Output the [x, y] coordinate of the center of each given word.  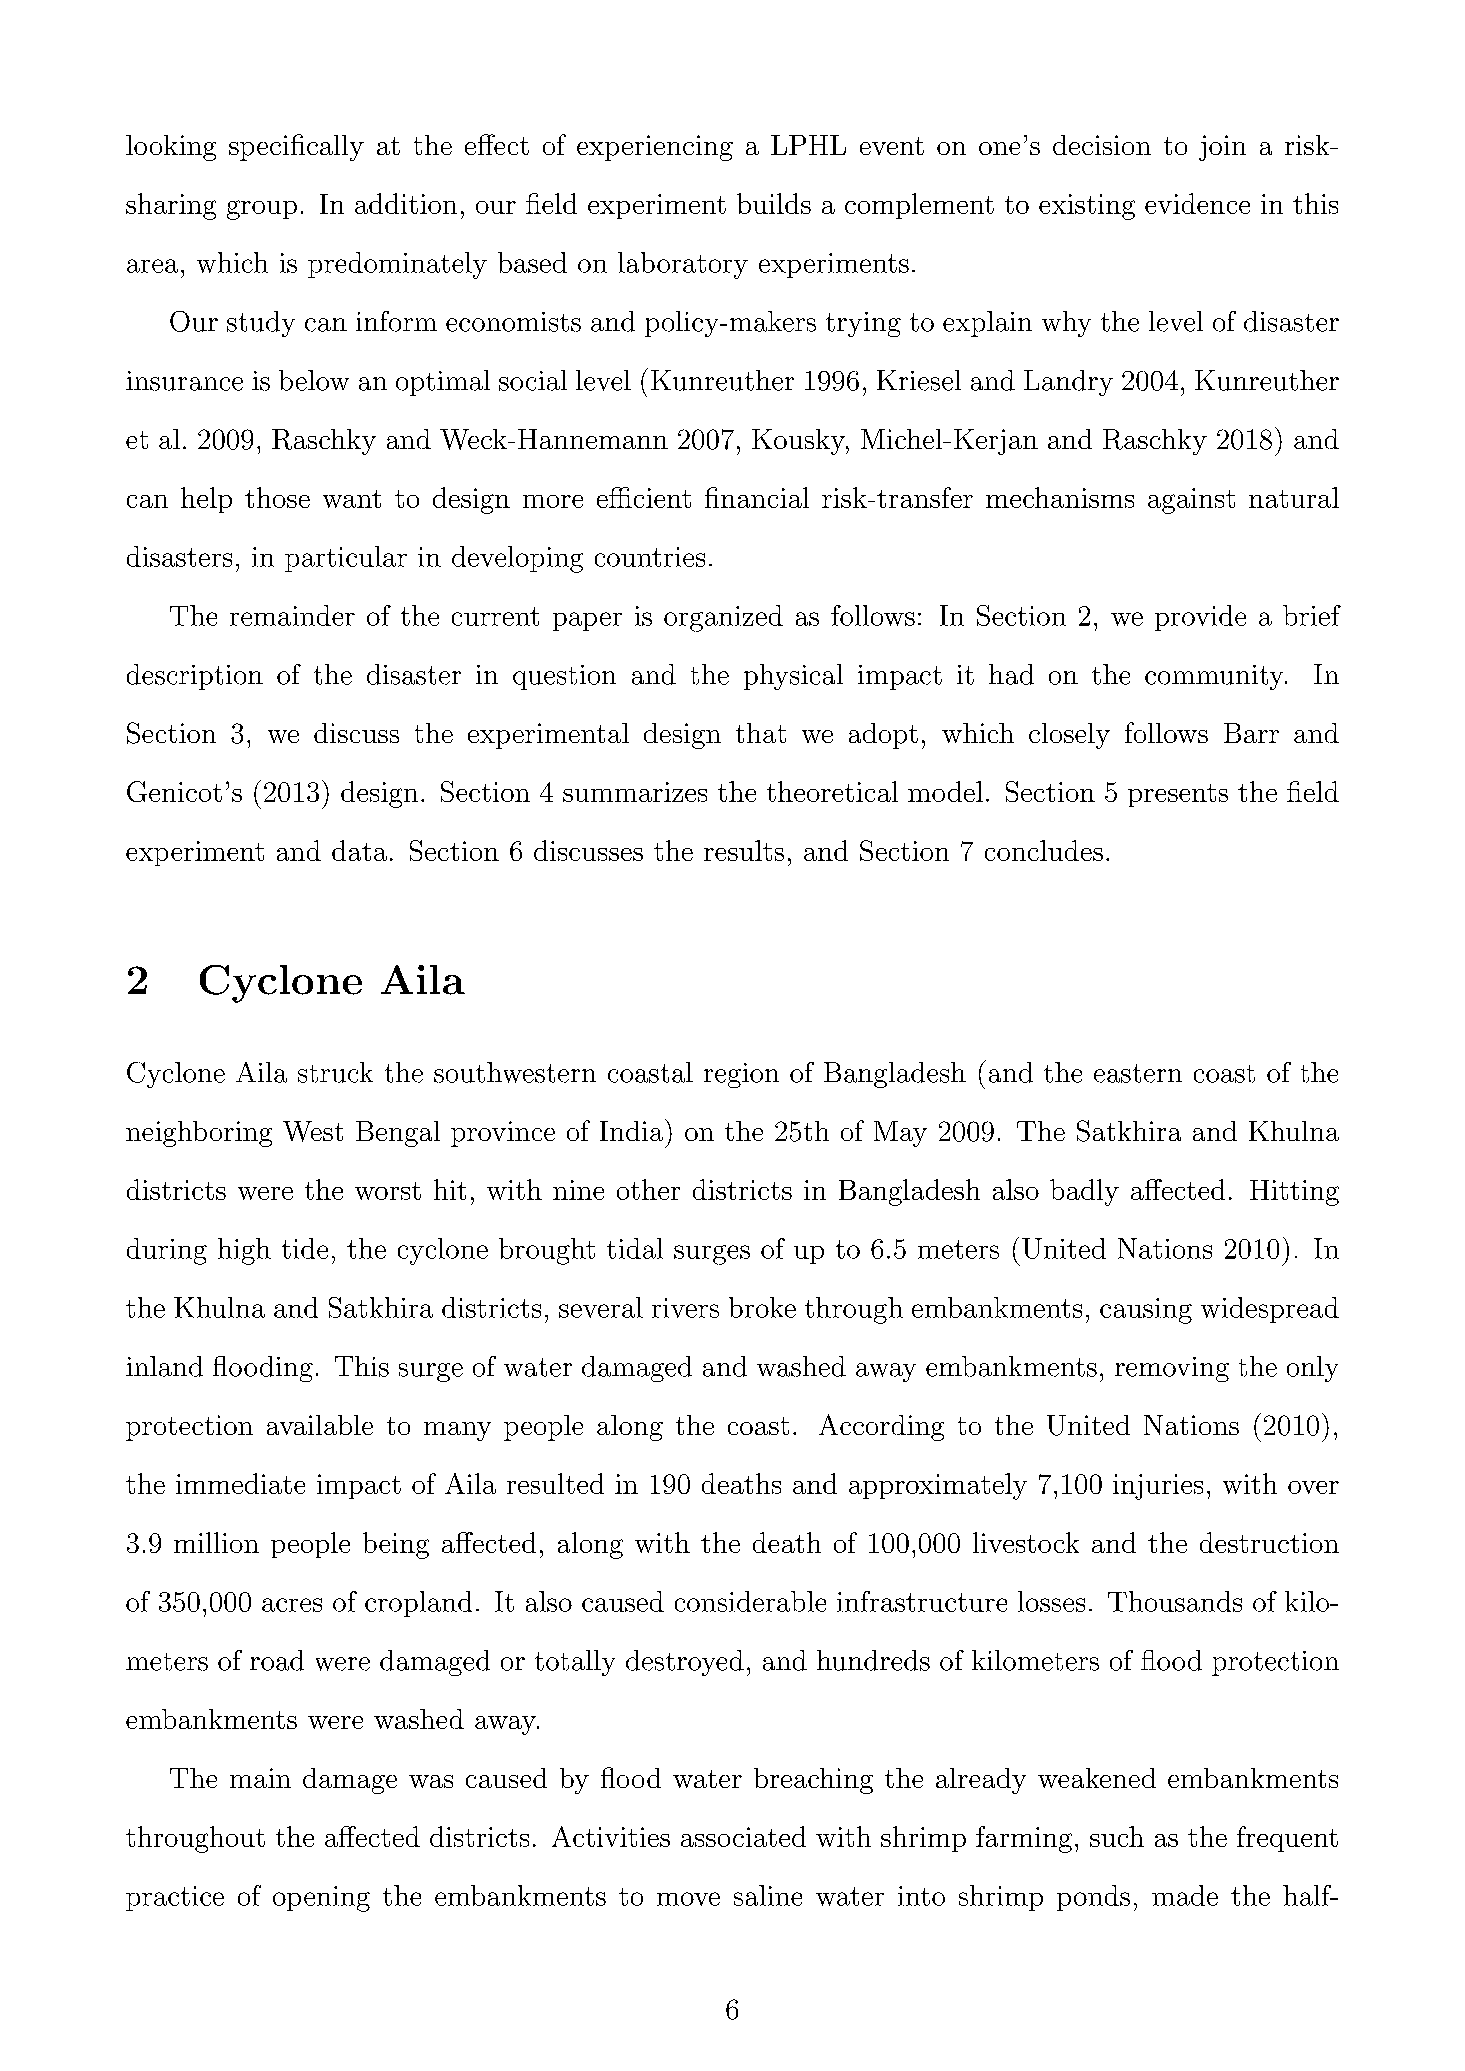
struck [335, 1072]
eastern [1138, 1073]
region [741, 1075]
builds [774, 203]
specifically [296, 147]
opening [321, 1899]
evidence [1197, 203]
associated [743, 1836]
